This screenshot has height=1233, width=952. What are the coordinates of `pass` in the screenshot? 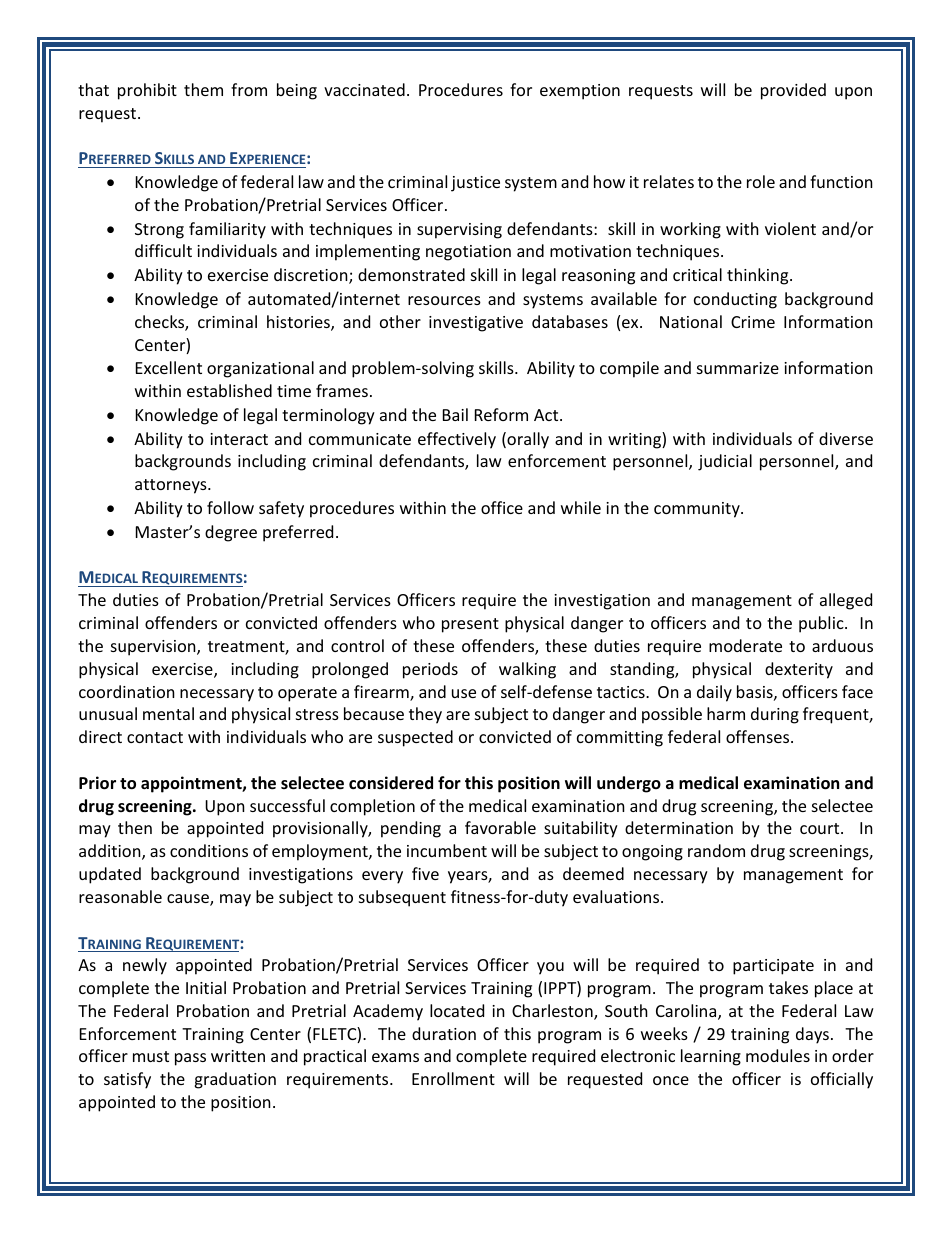 It's located at (190, 1059).
